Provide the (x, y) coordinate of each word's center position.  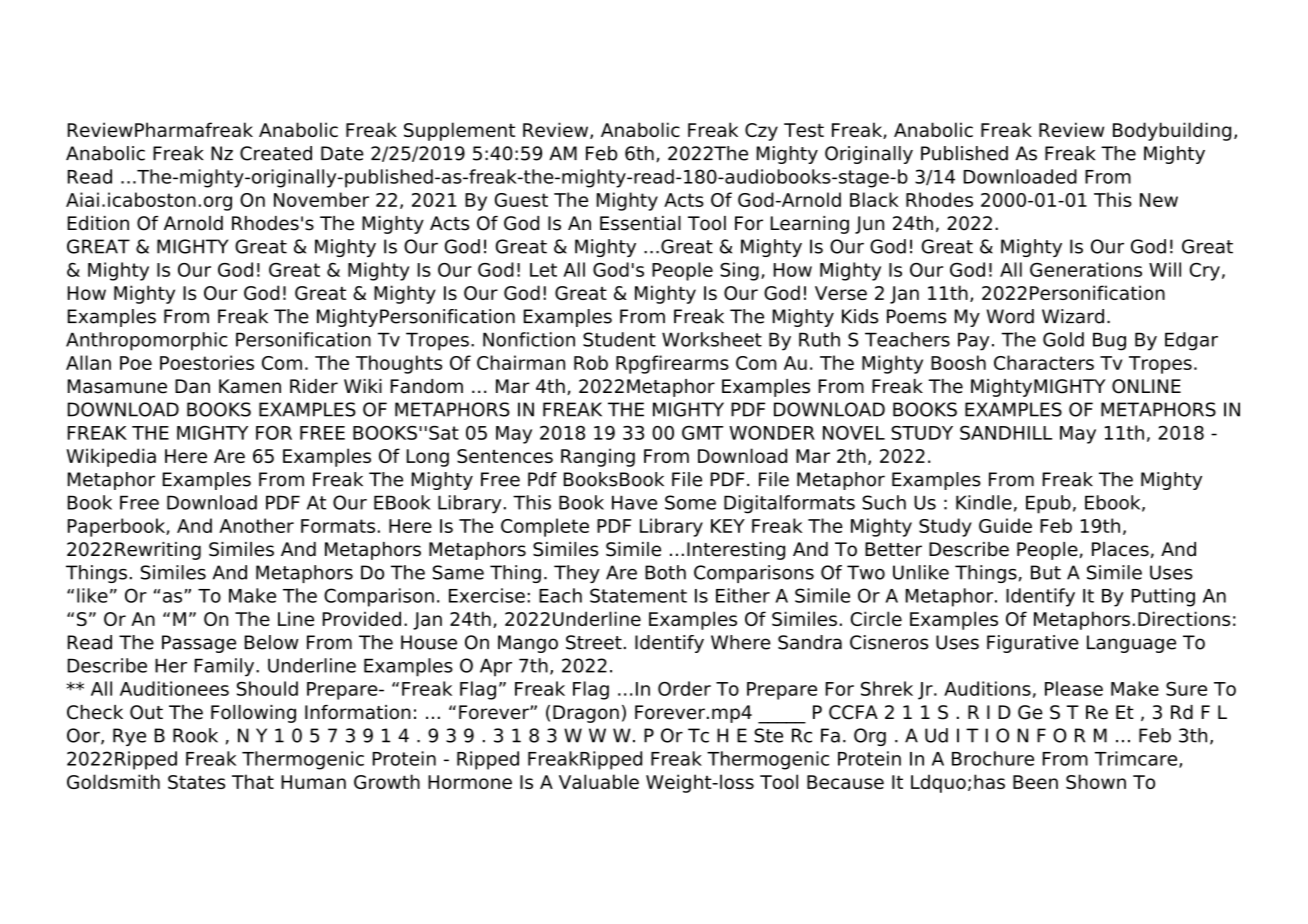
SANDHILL (1006, 433)
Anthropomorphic (147, 341)
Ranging (598, 457)
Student (619, 339)
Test (804, 130)
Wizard (1073, 316)
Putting (1163, 597)
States (196, 782)
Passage (199, 644)
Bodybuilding (1172, 131)
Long (428, 458)
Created (276, 153)
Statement (638, 595)
